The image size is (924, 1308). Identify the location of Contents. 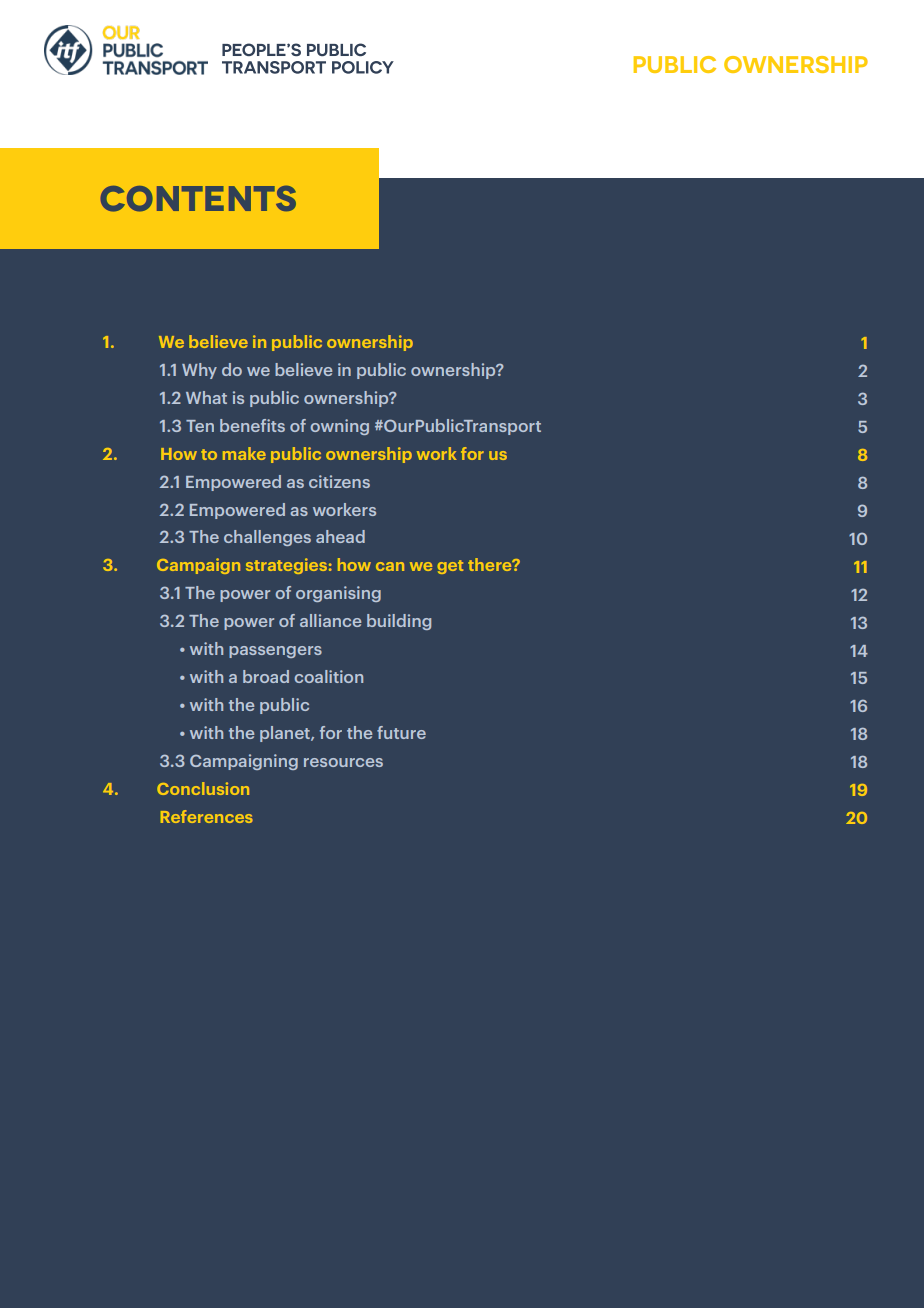
(198, 199).
